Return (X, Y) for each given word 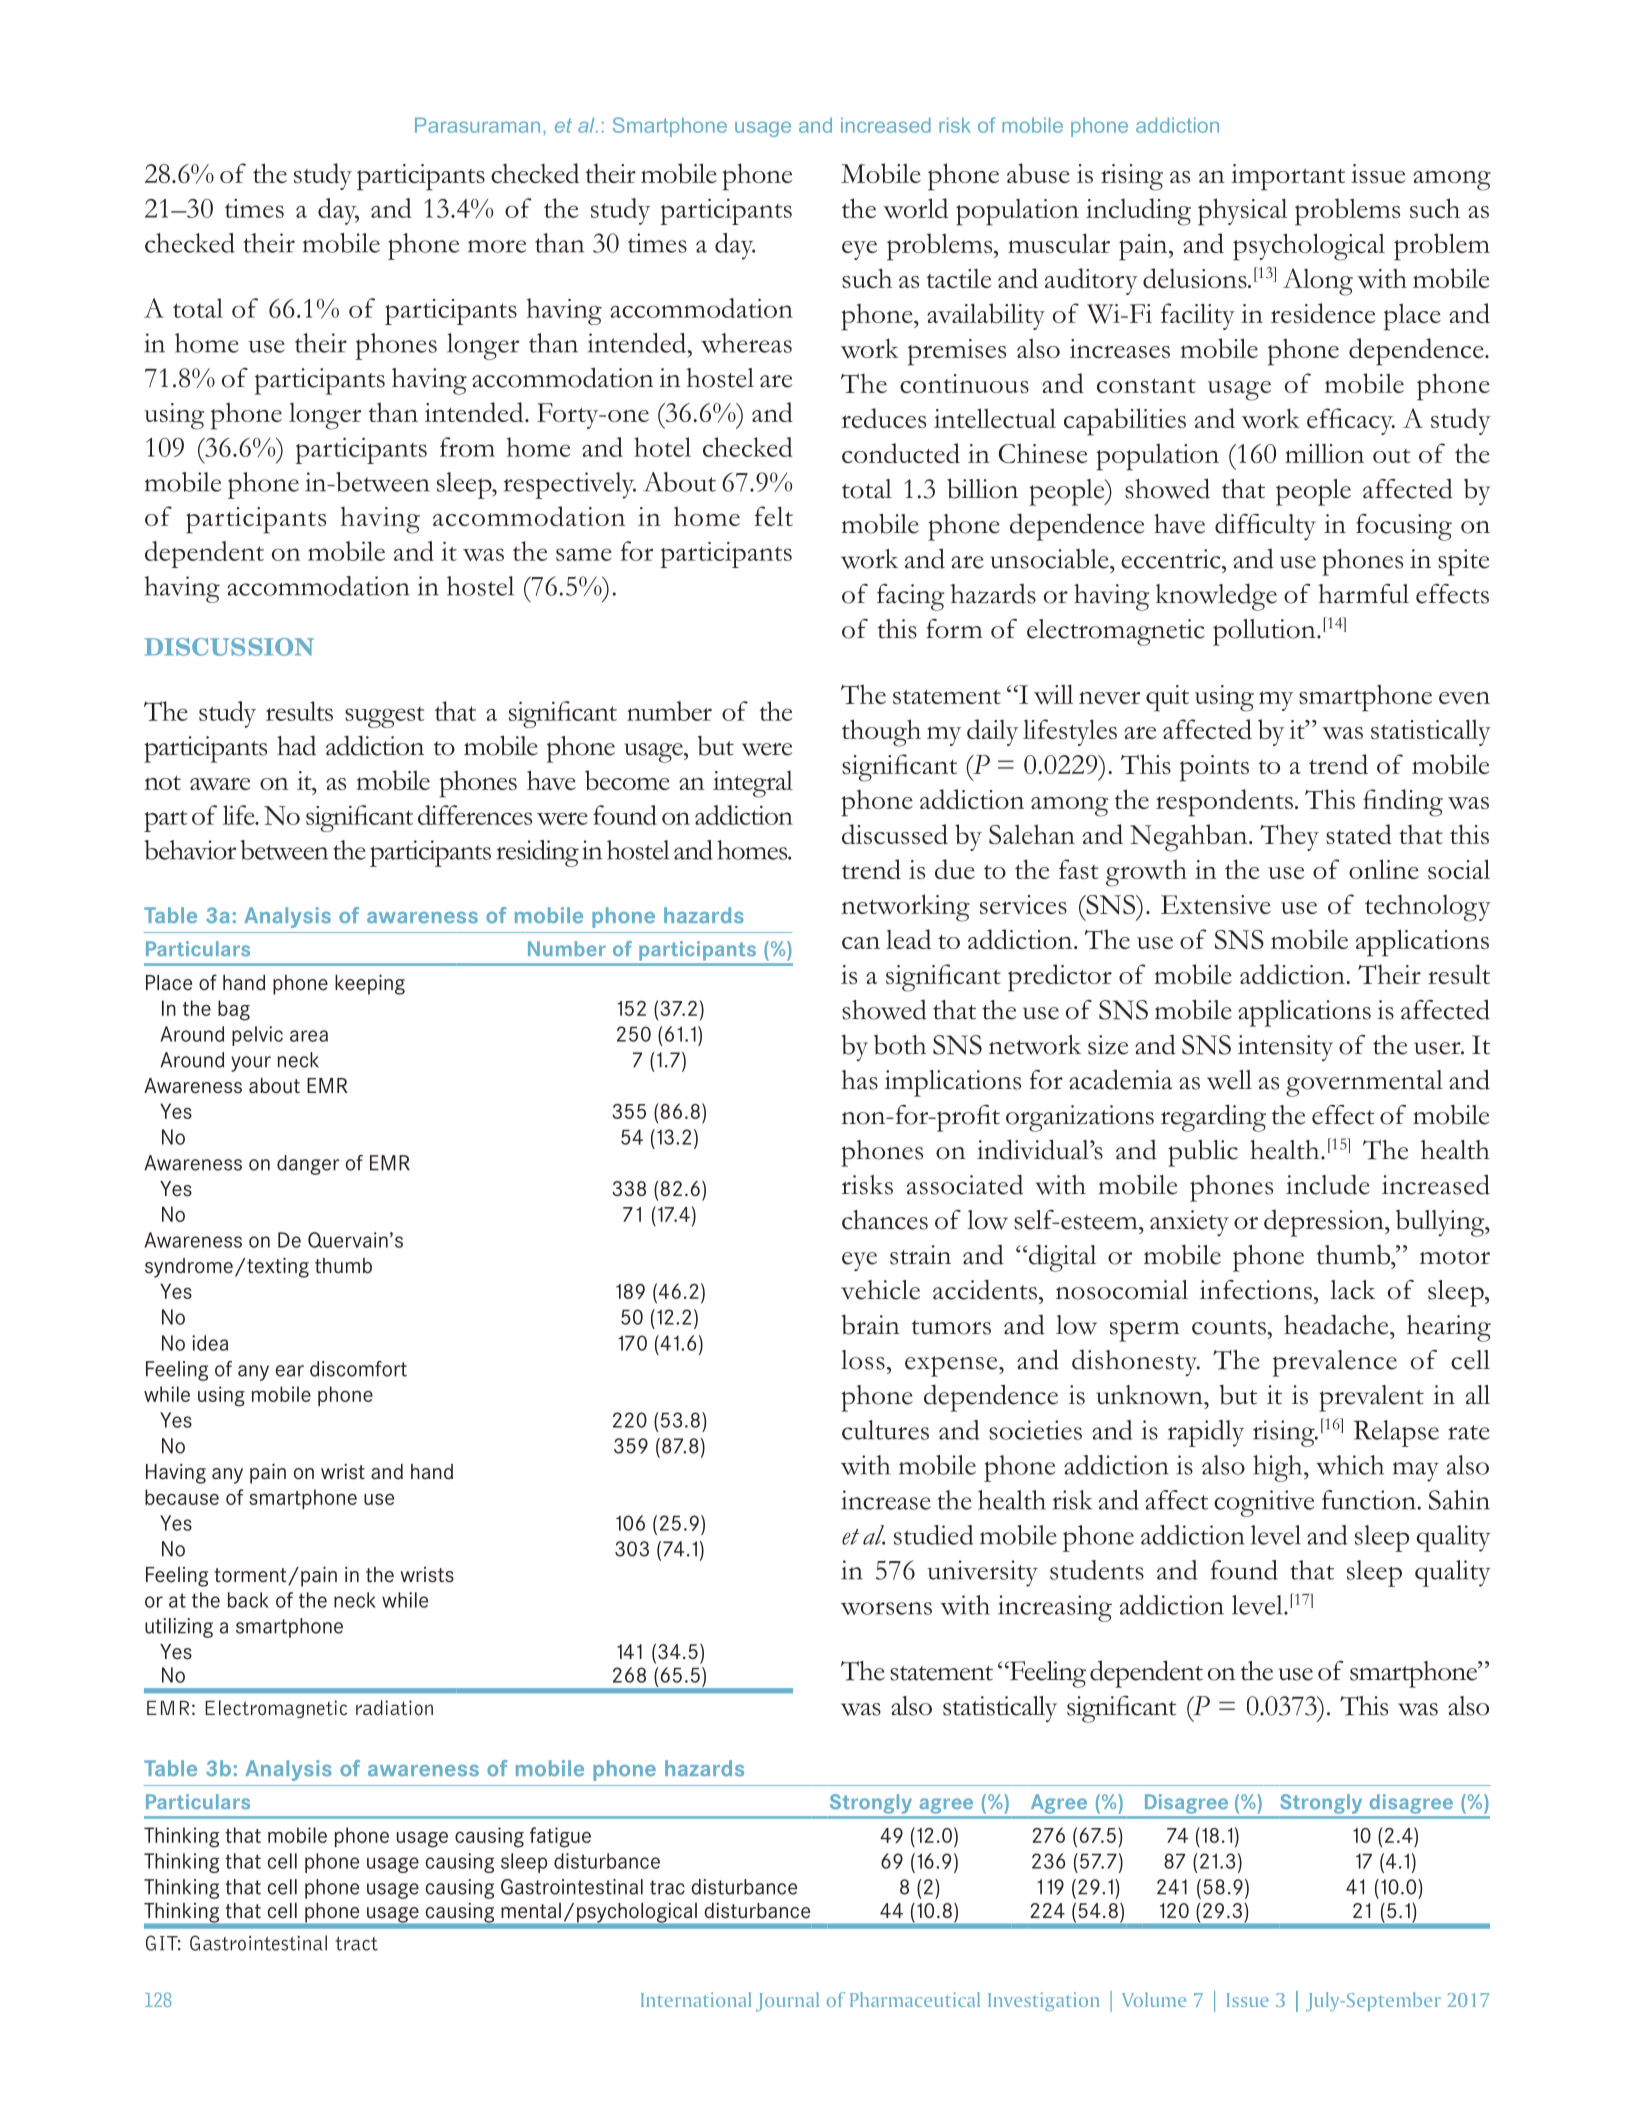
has (860, 1080)
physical (1242, 212)
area (309, 1036)
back (248, 1600)
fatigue (560, 1837)
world (915, 208)
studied (933, 1535)
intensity (1285, 1048)
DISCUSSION (229, 647)
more (497, 246)
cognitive (1264, 1503)
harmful (1364, 594)
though (881, 733)
